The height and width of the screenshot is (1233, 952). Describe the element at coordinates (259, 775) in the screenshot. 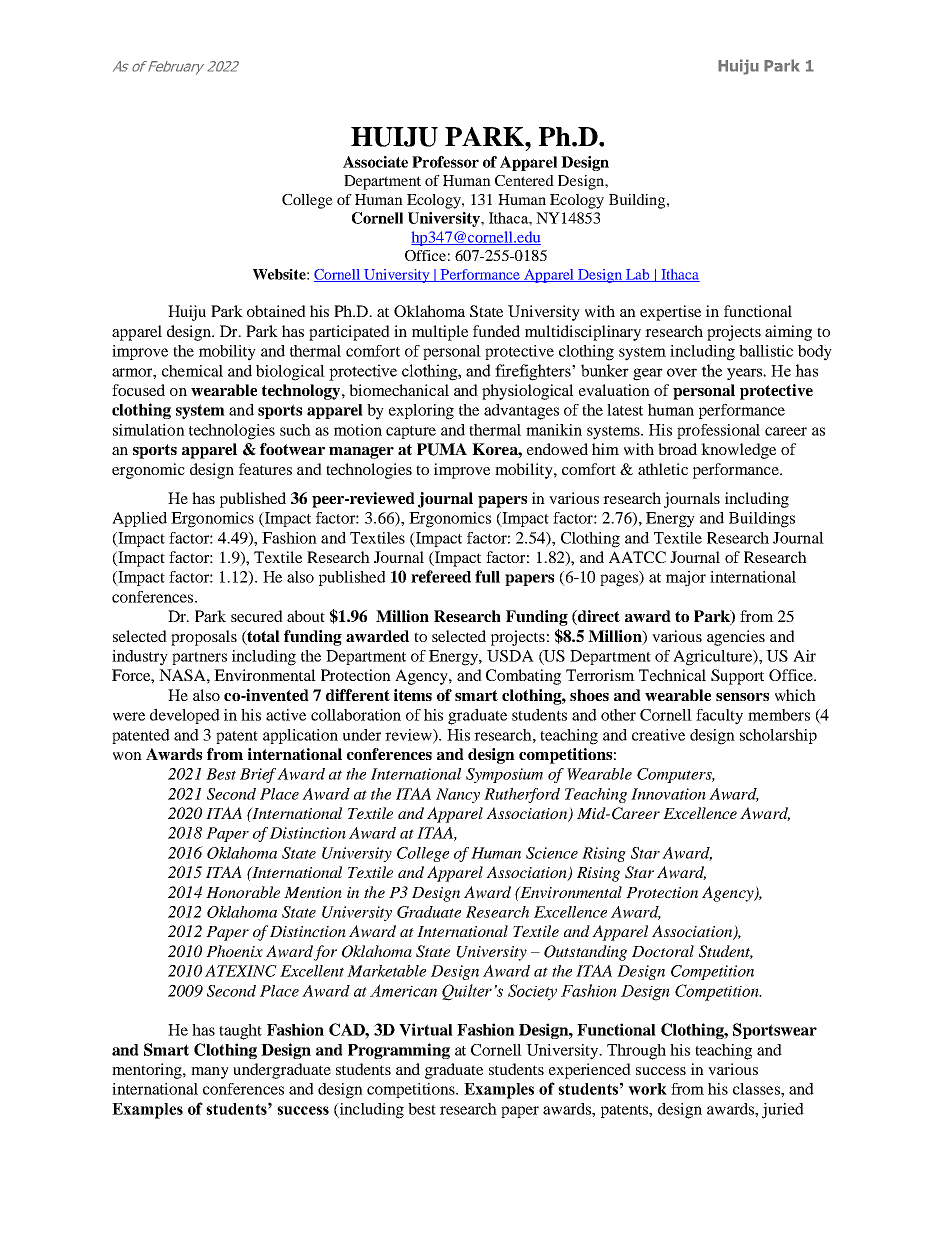

I see `Brief` at that location.
